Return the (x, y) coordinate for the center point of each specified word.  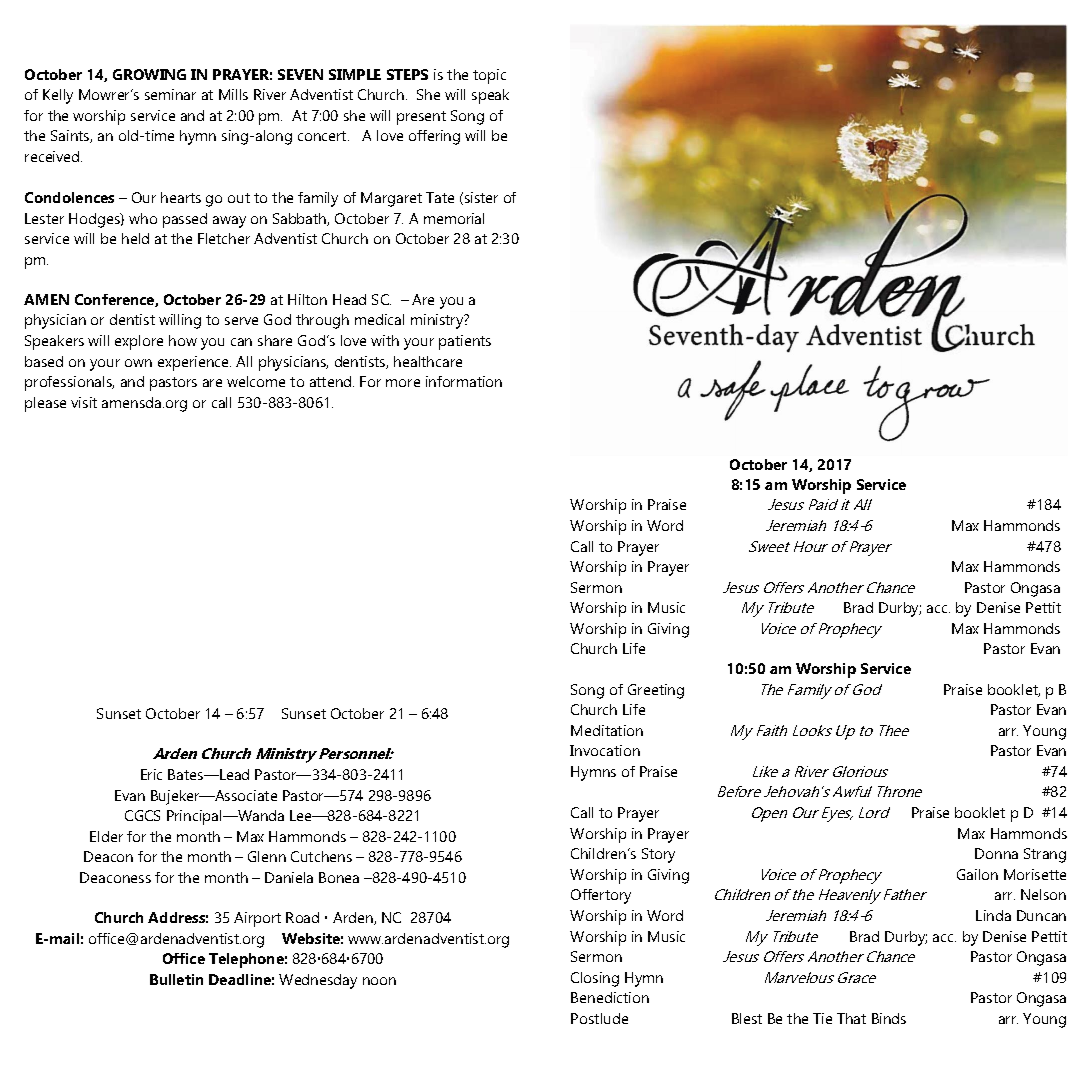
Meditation (607, 730)
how (183, 340)
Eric (151, 774)
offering (434, 137)
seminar (170, 94)
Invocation (605, 750)
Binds (889, 1018)
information (464, 381)
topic (489, 76)
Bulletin (176, 979)
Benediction (610, 997)
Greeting (656, 691)
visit (84, 402)
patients (465, 342)
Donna (996, 853)
